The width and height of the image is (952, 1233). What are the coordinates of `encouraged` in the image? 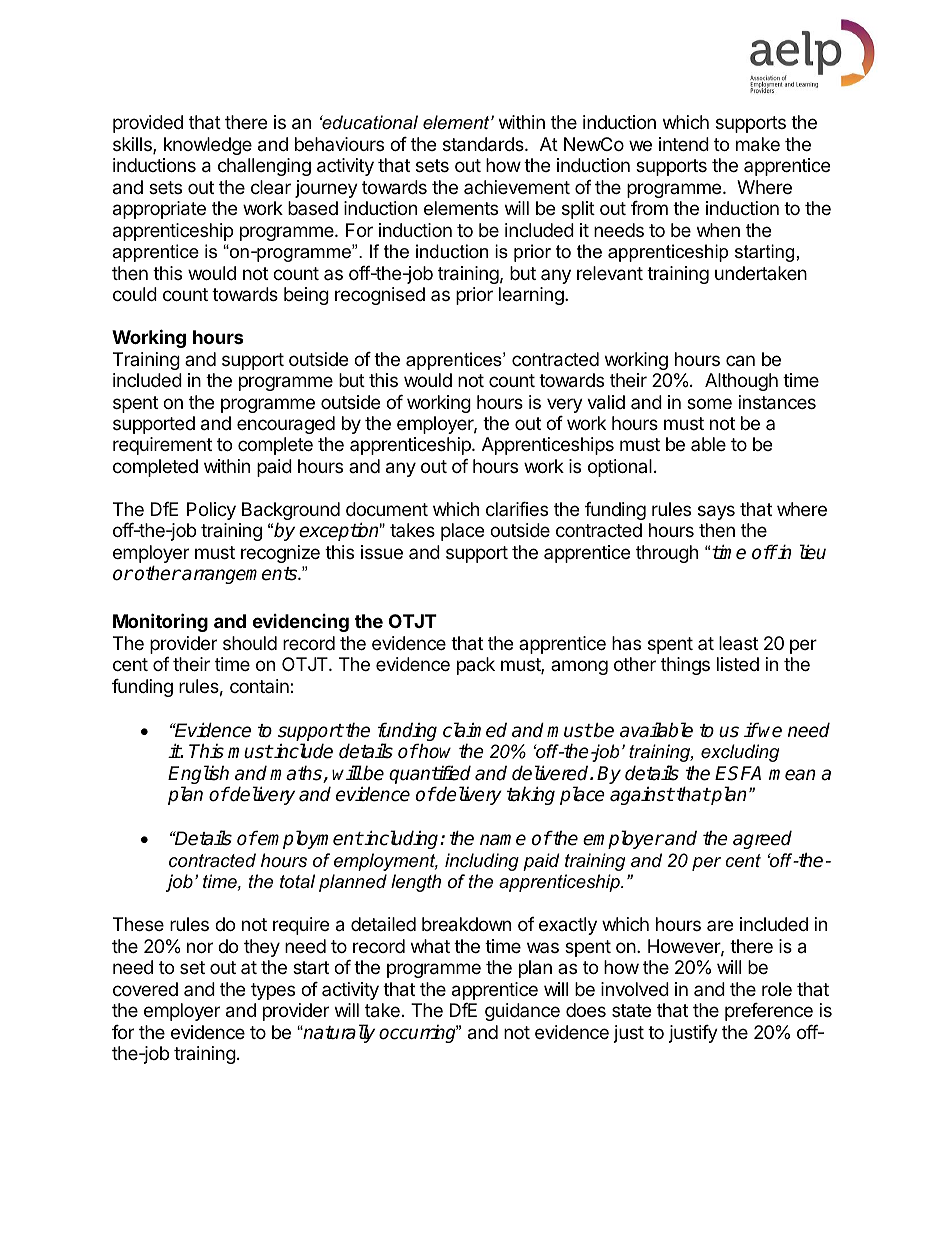 It's located at (286, 425).
